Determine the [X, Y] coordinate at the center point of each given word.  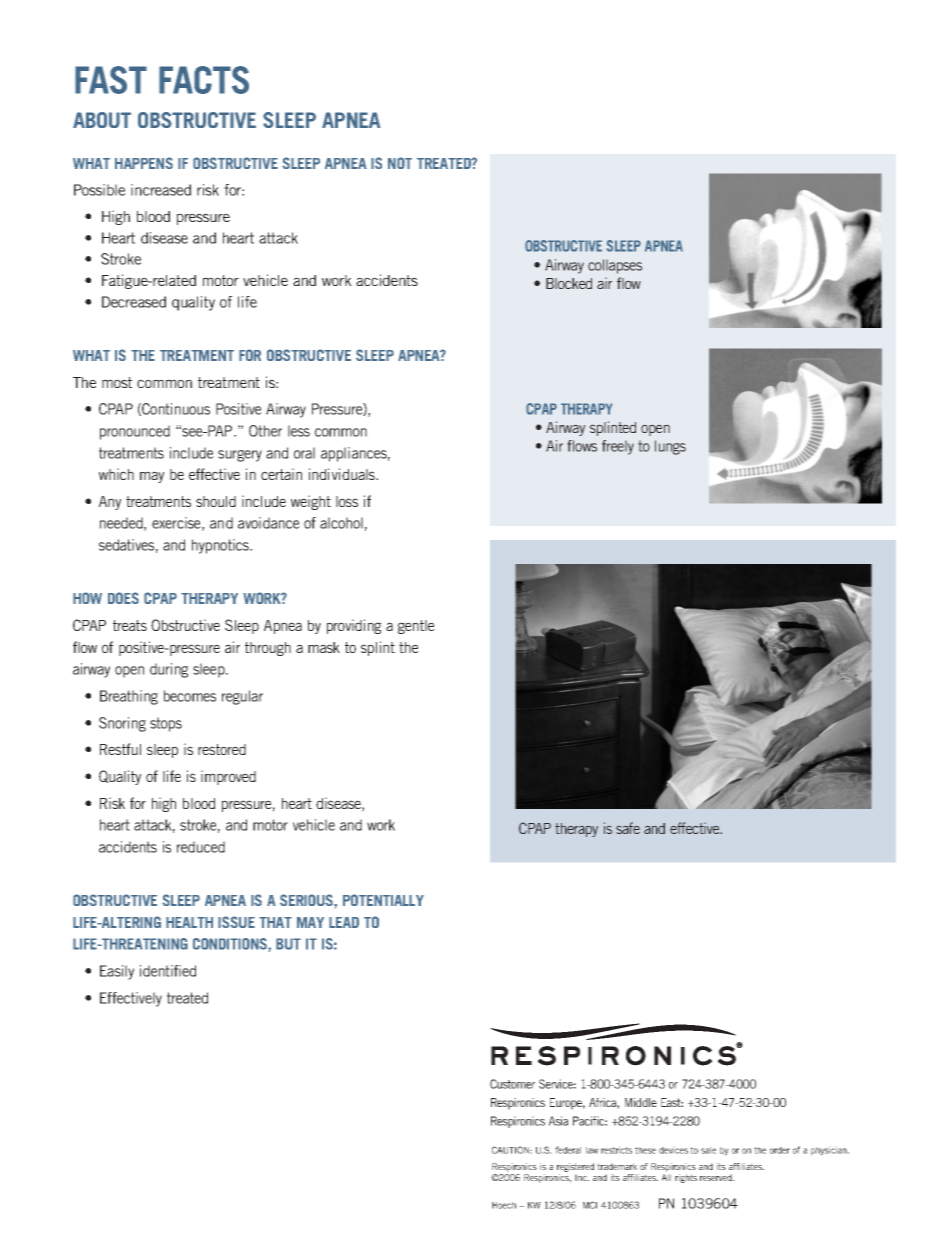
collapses [615, 266]
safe [628, 828]
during [169, 670]
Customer [512, 1084]
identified [168, 971]
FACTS [204, 80]
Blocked [569, 283]
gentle [416, 627]
